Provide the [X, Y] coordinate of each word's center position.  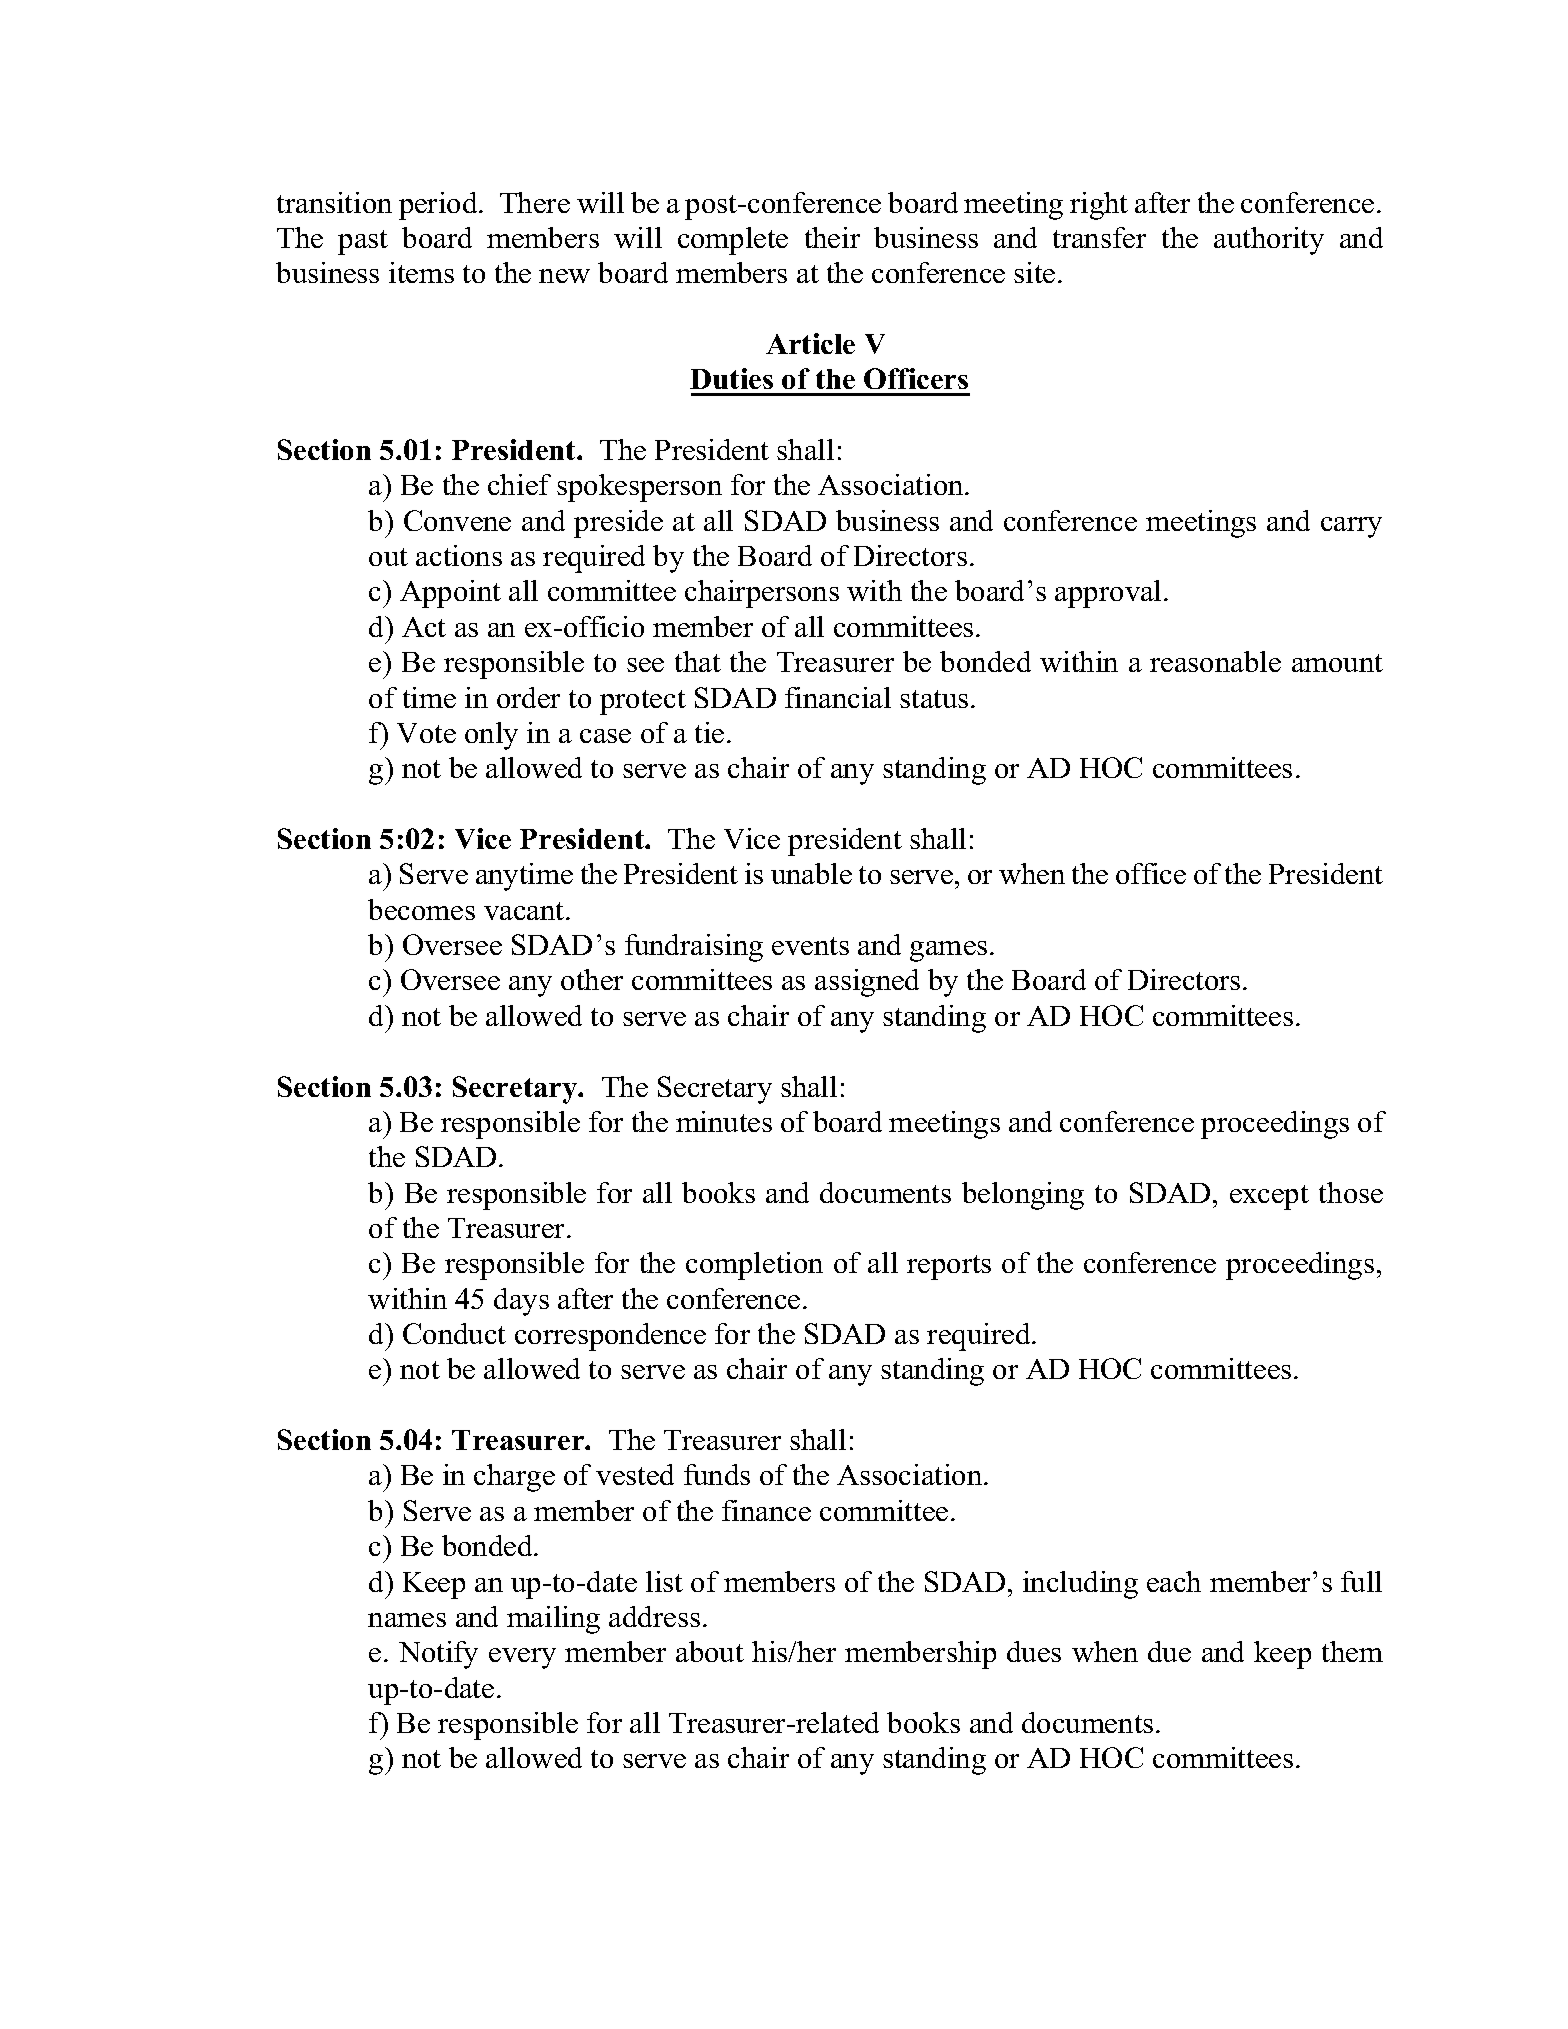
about [710, 1651]
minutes [724, 1121]
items [421, 272]
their [832, 237]
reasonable [1215, 661]
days [521, 1302]
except [1269, 1197]
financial [838, 697]
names [407, 1620]
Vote [426, 733]
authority [1269, 241]
